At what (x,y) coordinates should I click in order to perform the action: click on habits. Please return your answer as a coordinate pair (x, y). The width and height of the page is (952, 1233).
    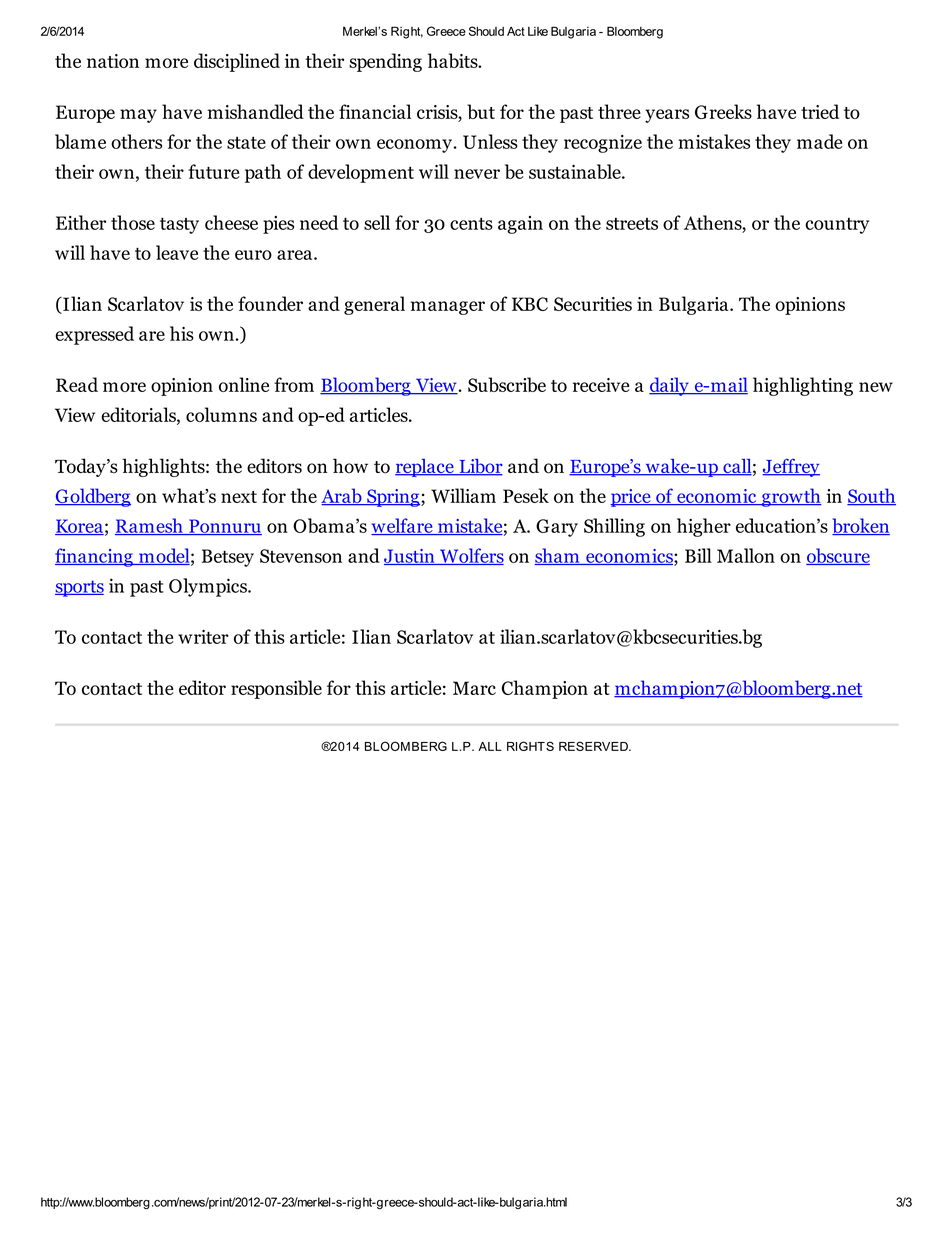
    Looking at the image, I should click on (454, 60).
